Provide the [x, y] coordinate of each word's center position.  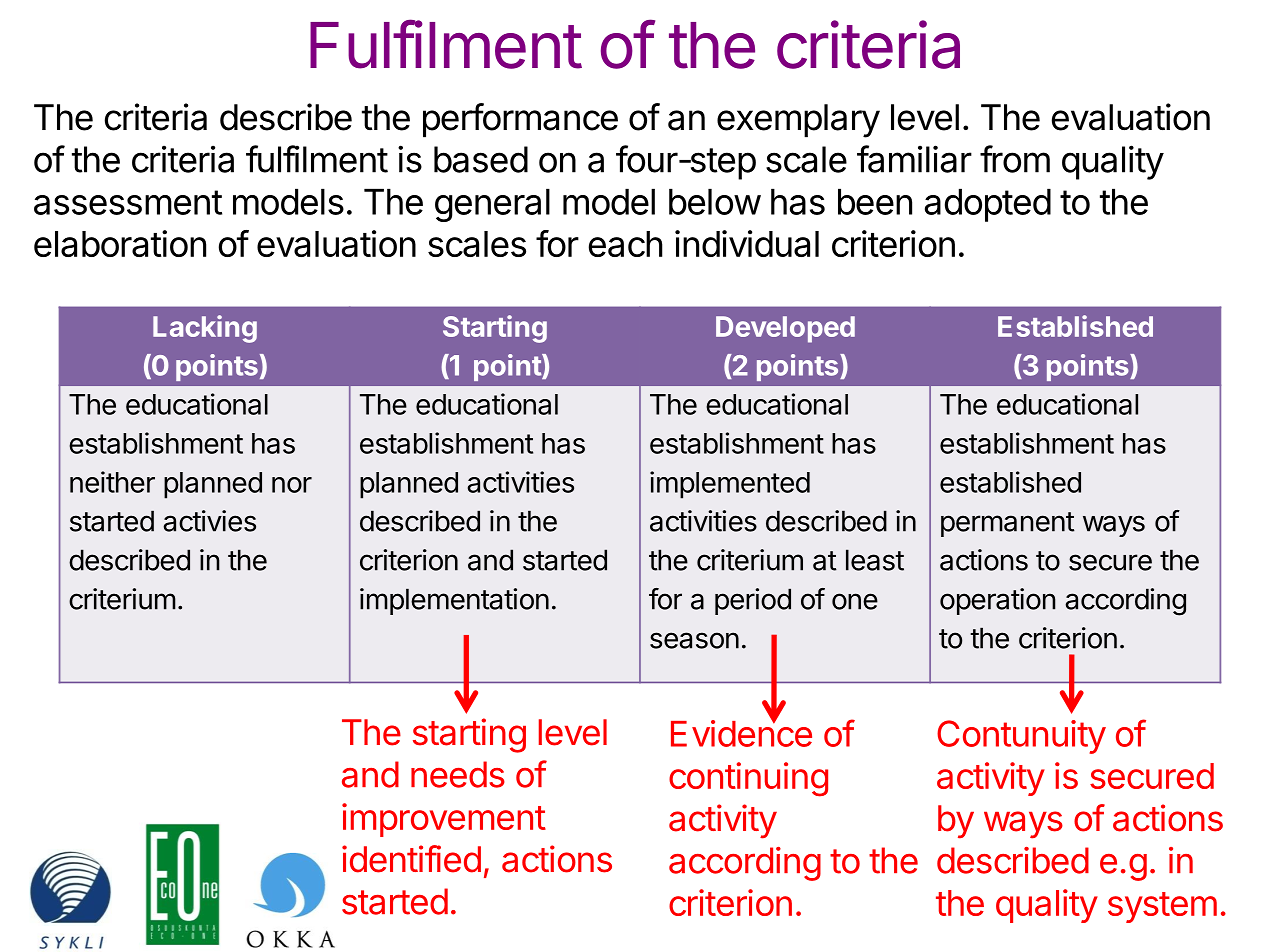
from [1015, 159]
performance [520, 120]
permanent [1008, 524]
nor [292, 485]
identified [411, 859]
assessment [128, 202]
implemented [730, 485]
